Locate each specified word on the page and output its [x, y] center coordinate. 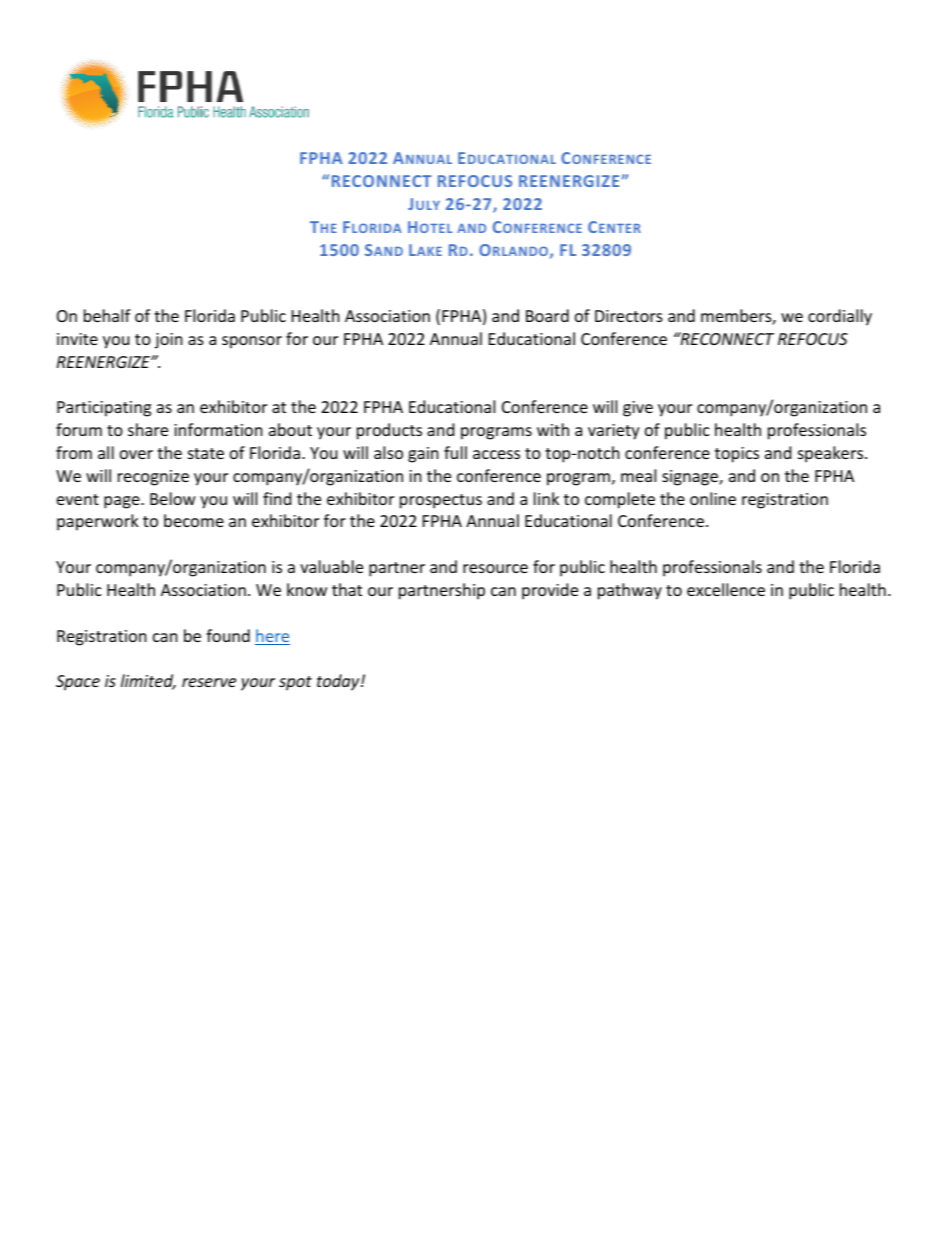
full [455, 452]
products [389, 431]
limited [148, 682]
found [228, 635]
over [136, 454]
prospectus [441, 501]
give [638, 409]
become [194, 520]
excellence [726, 589]
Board [547, 315]
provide [550, 591]
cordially [840, 317]
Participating [104, 409]
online [713, 498]
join [169, 341]
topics [737, 455]
